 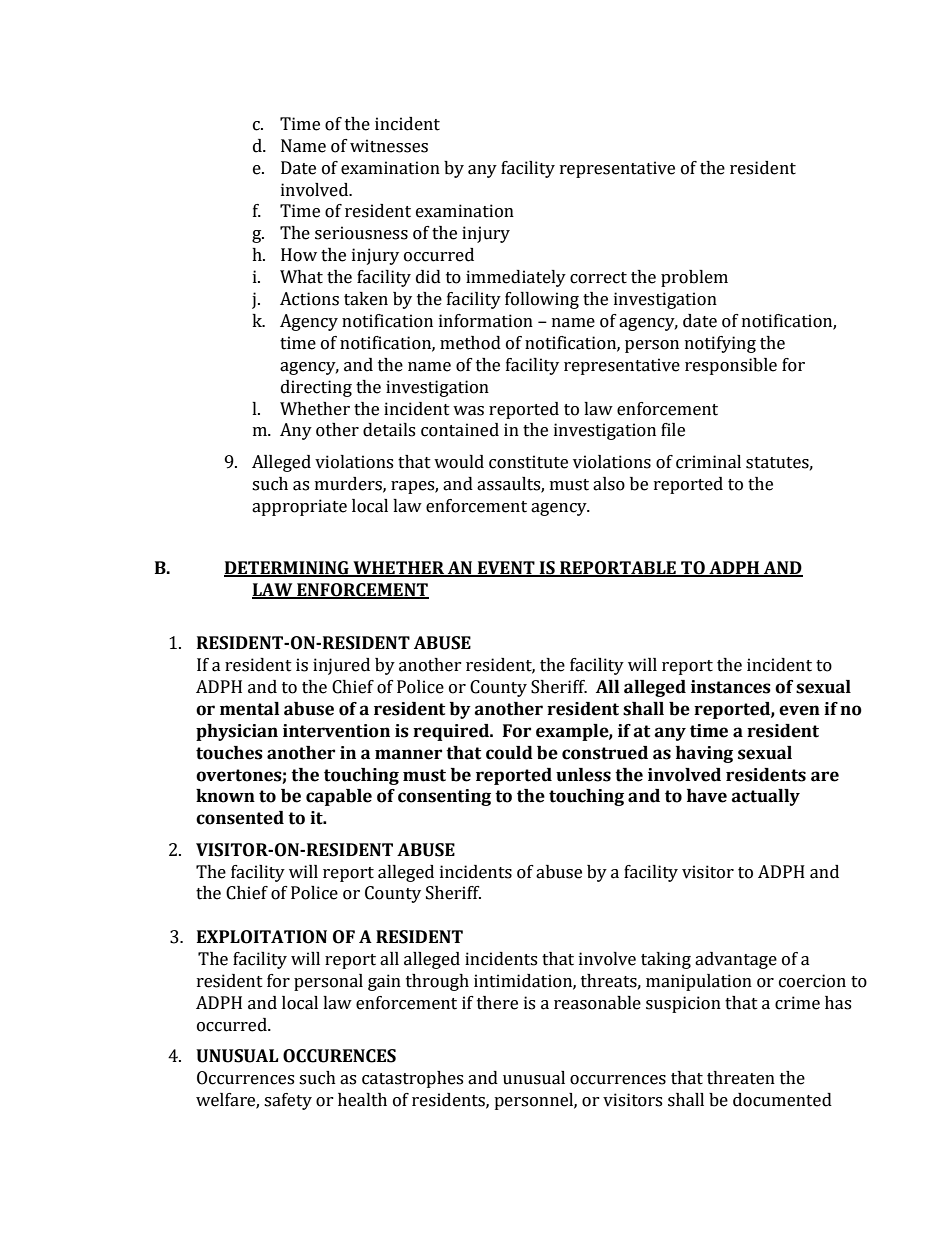 I want to click on could, so click(x=509, y=753).
